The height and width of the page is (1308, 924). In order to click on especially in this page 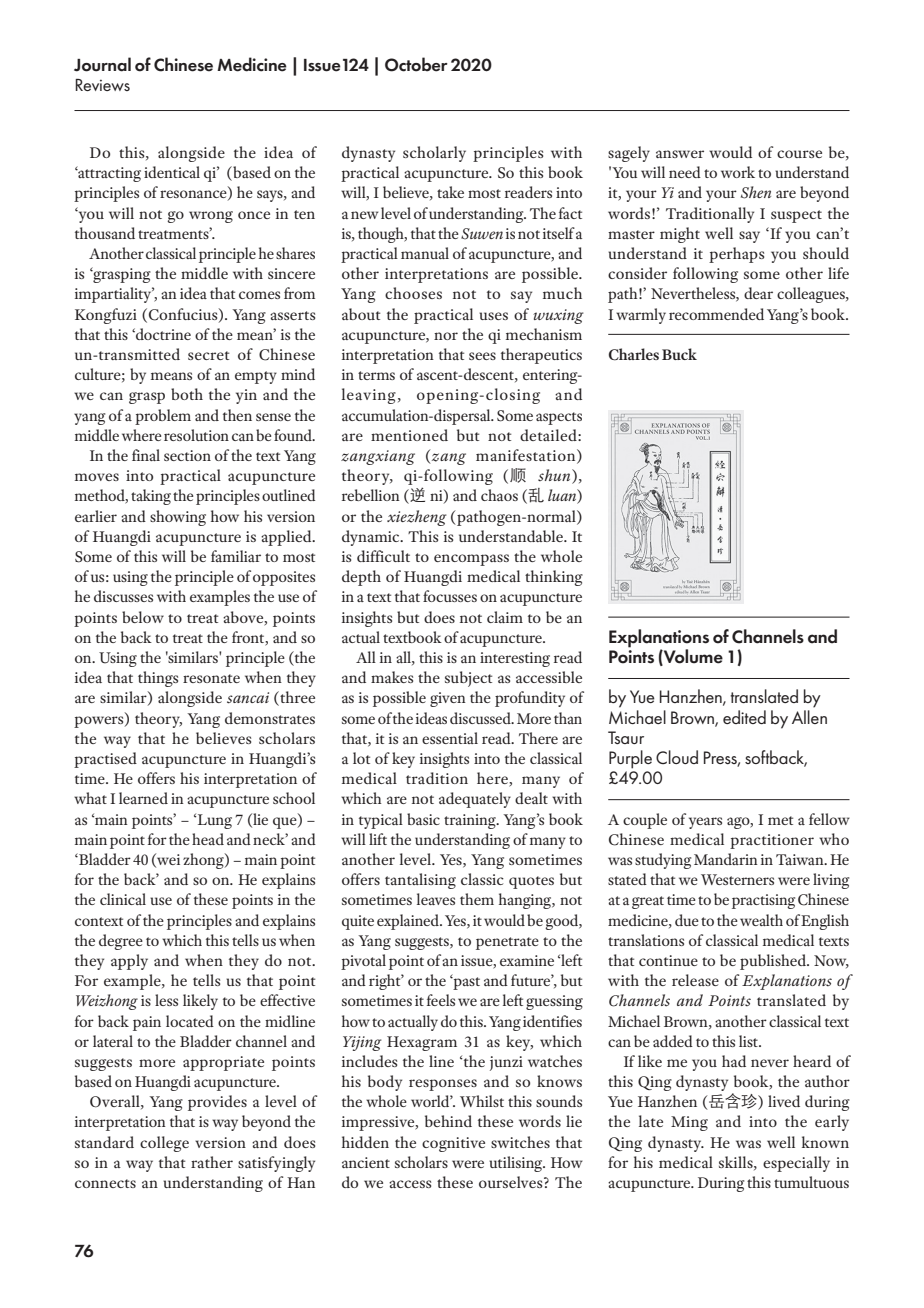, I will do `click(796, 1164)`.
